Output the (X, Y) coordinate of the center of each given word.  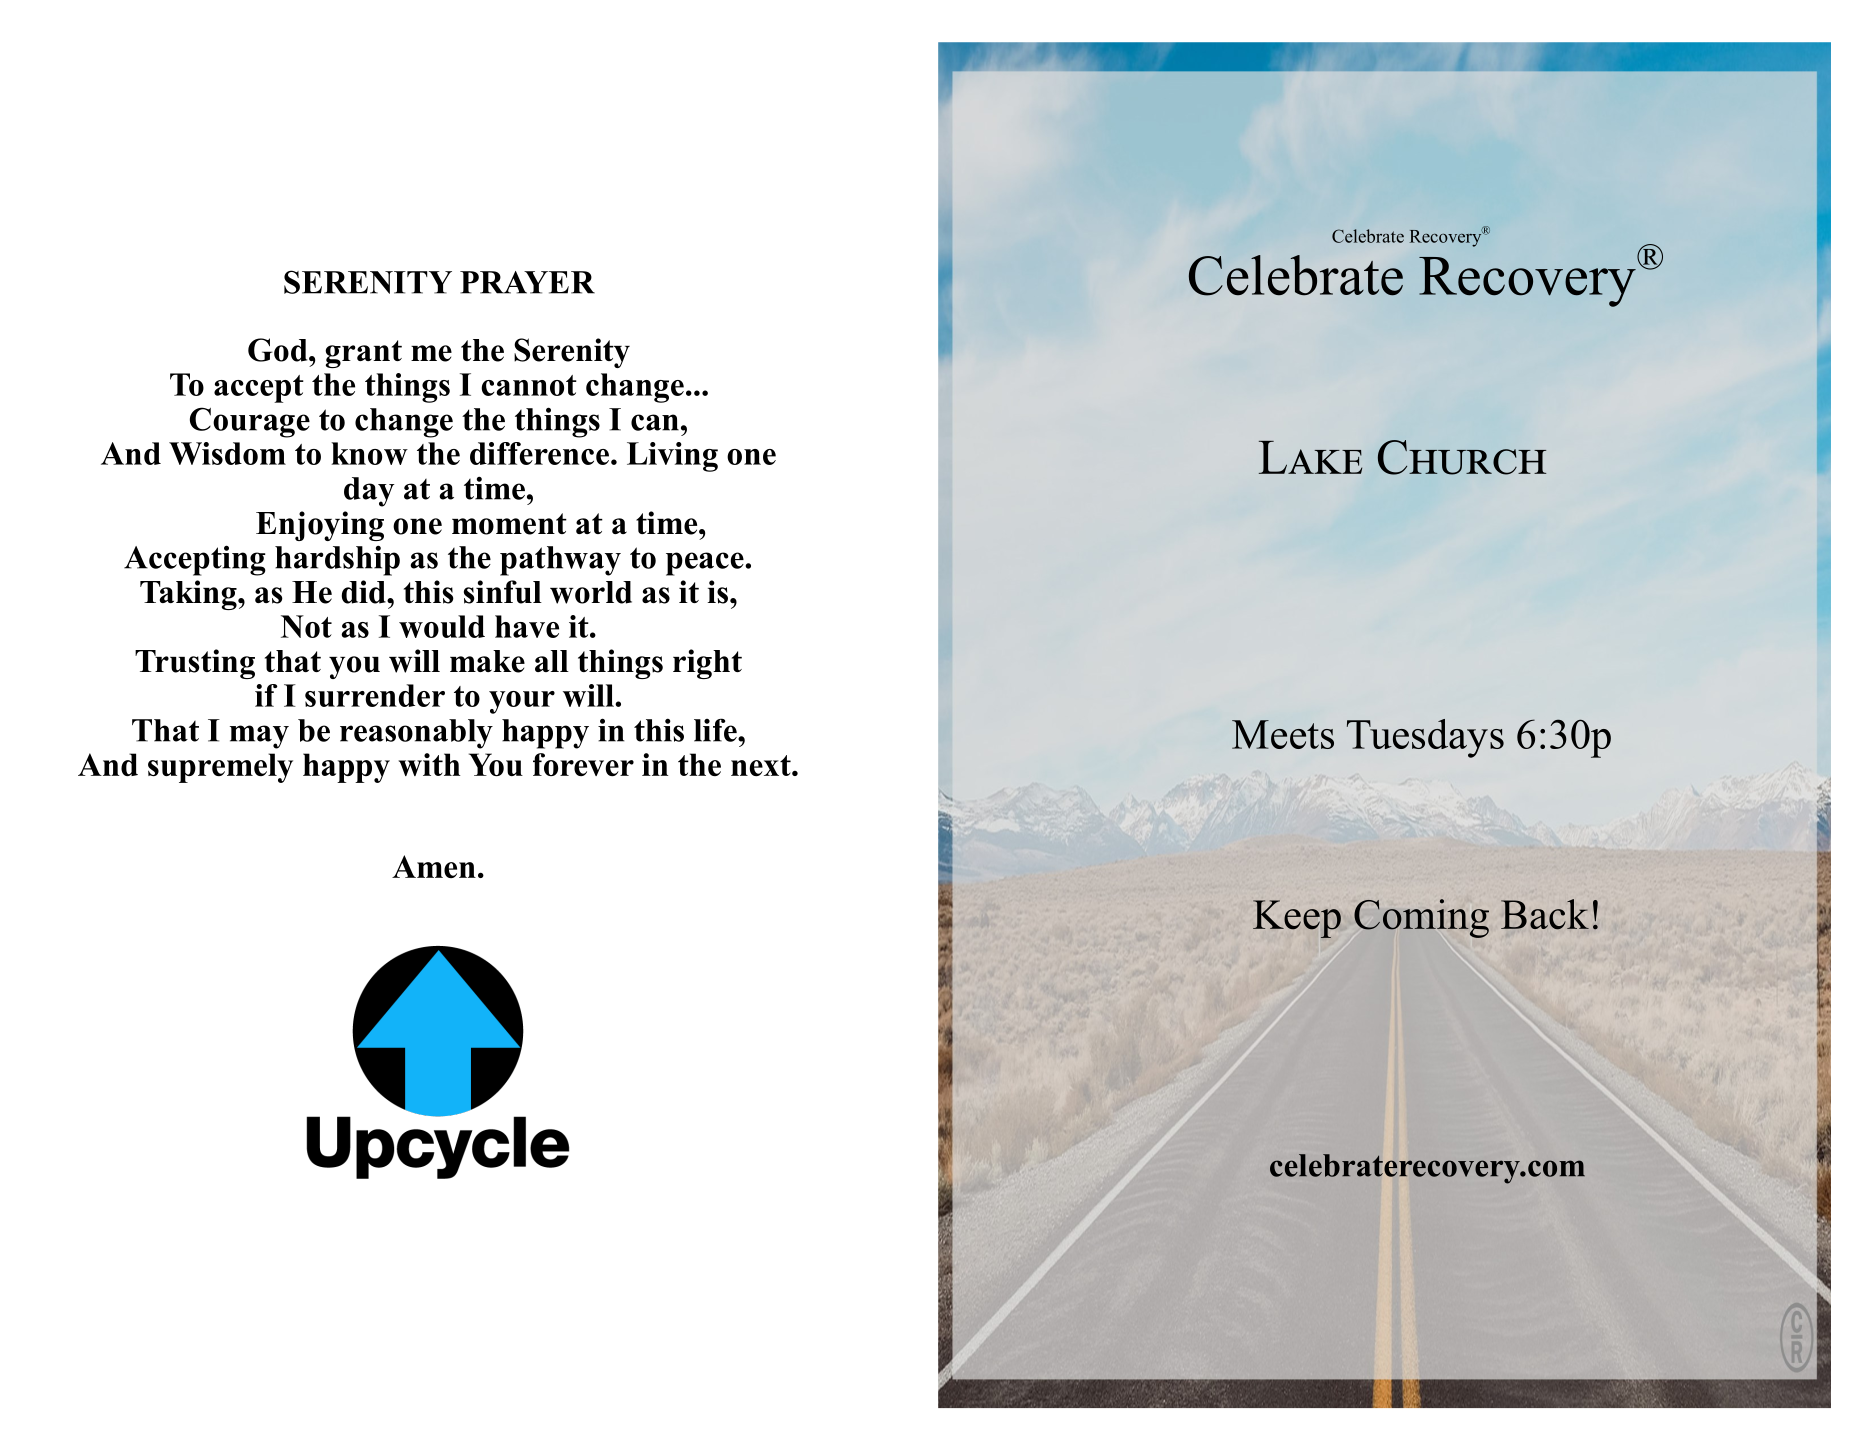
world (591, 592)
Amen (434, 866)
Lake (1310, 457)
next (762, 765)
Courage (250, 422)
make (487, 661)
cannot (529, 385)
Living (672, 457)
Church (1462, 457)
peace (706, 564)
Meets (1283, 734)
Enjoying (320, 526)
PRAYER (527, 282)
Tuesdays (1425, 738)
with (429, 764)
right (707, 664)
